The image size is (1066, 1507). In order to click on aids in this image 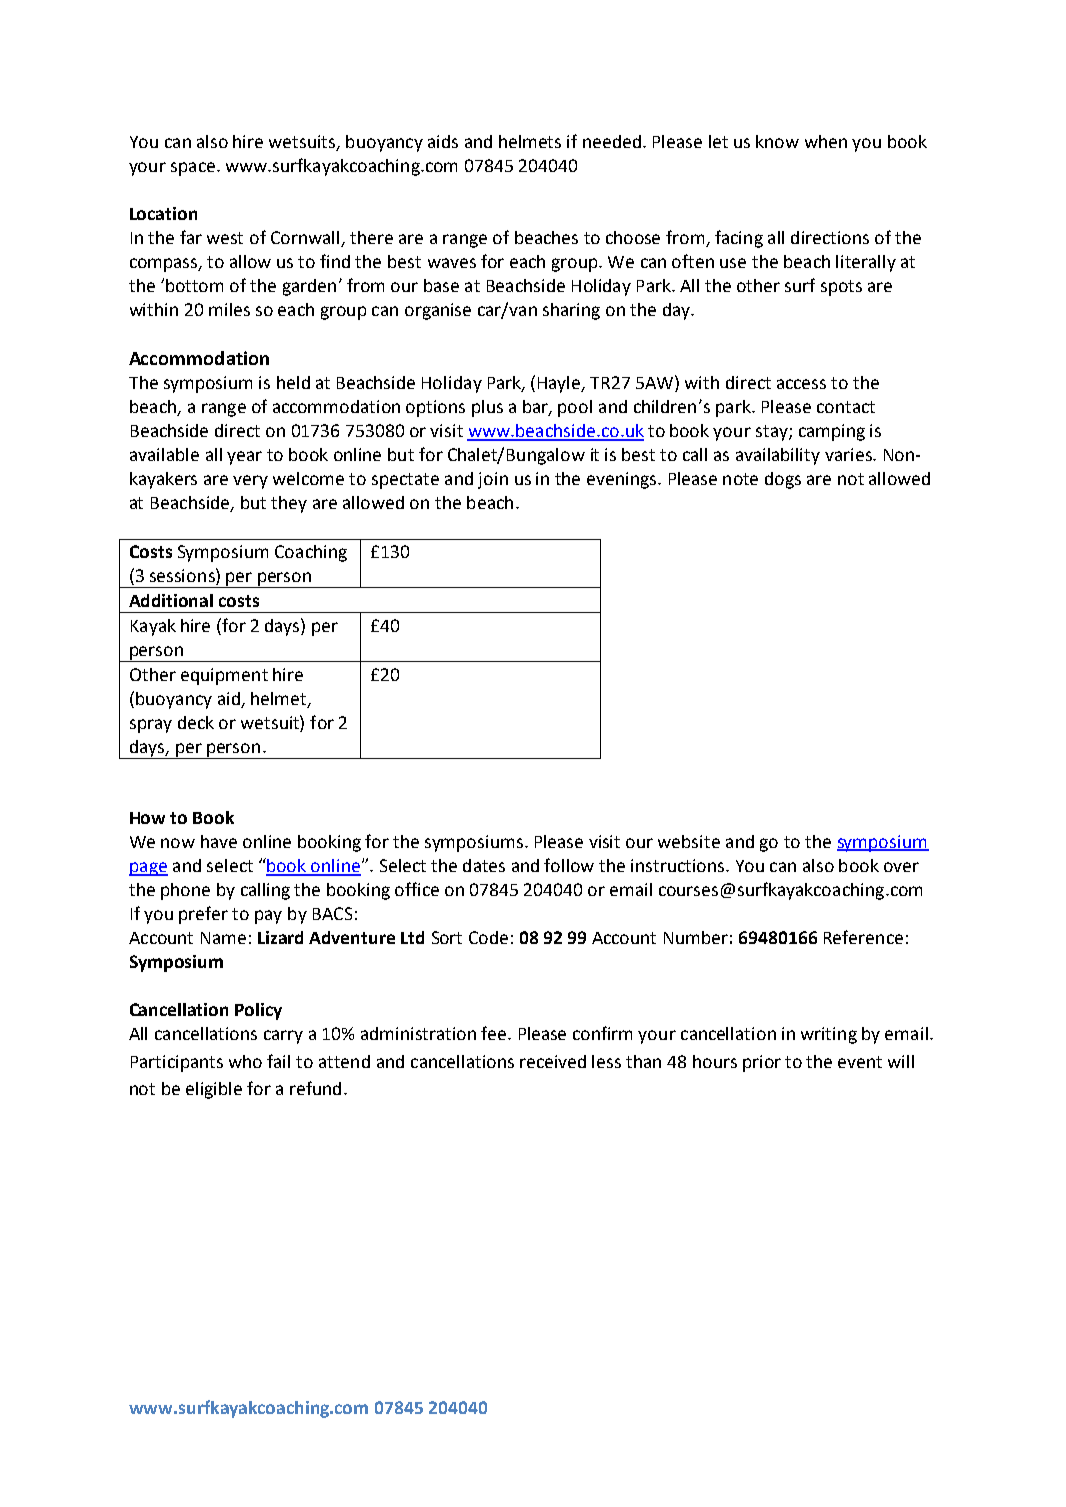, I will do `click(443, 141)`.
